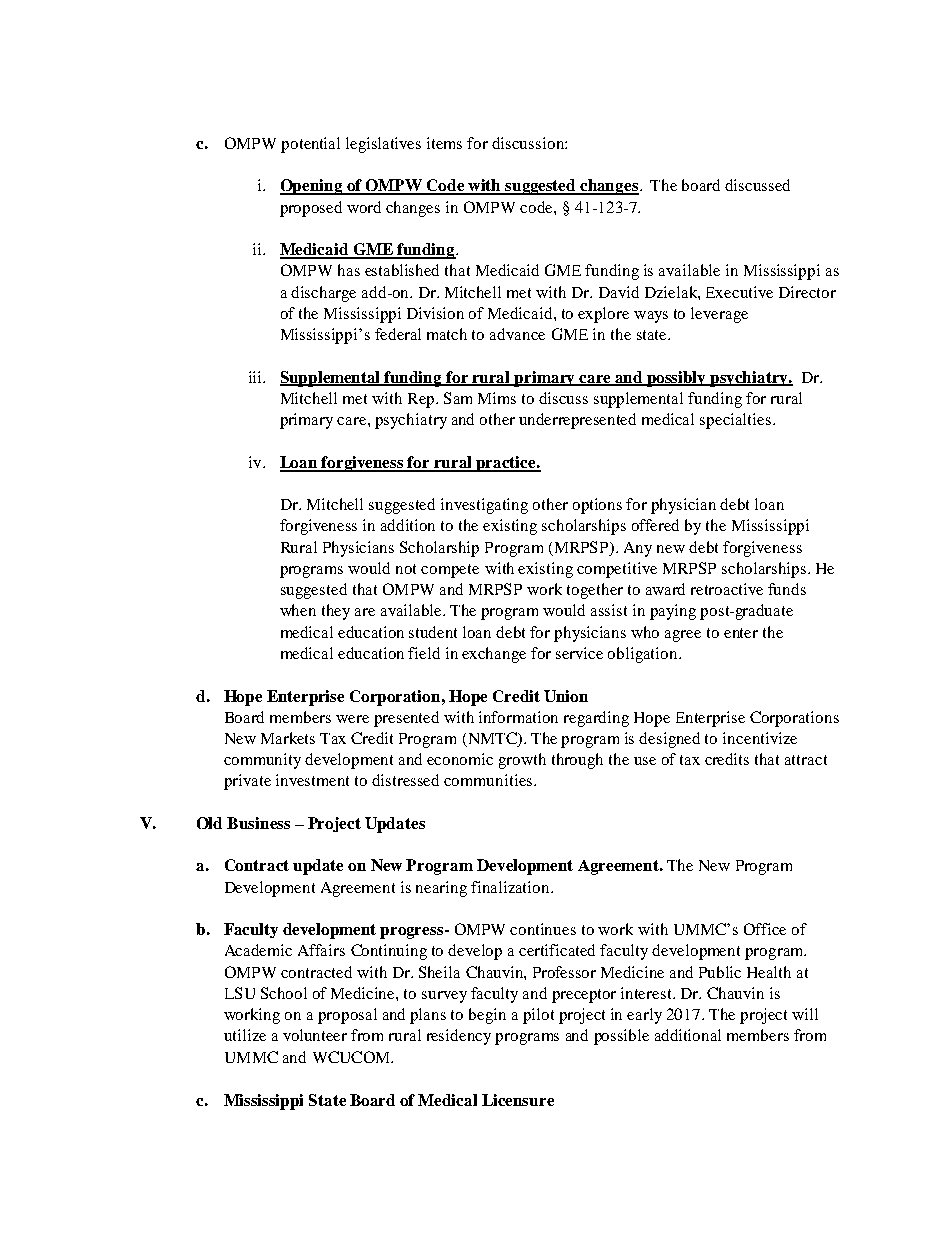 The width and height of the screenshot is (952, 1233). Describe the element at coordinates (315, 1035) in the screenshot. I see `volunteer` at that location.
